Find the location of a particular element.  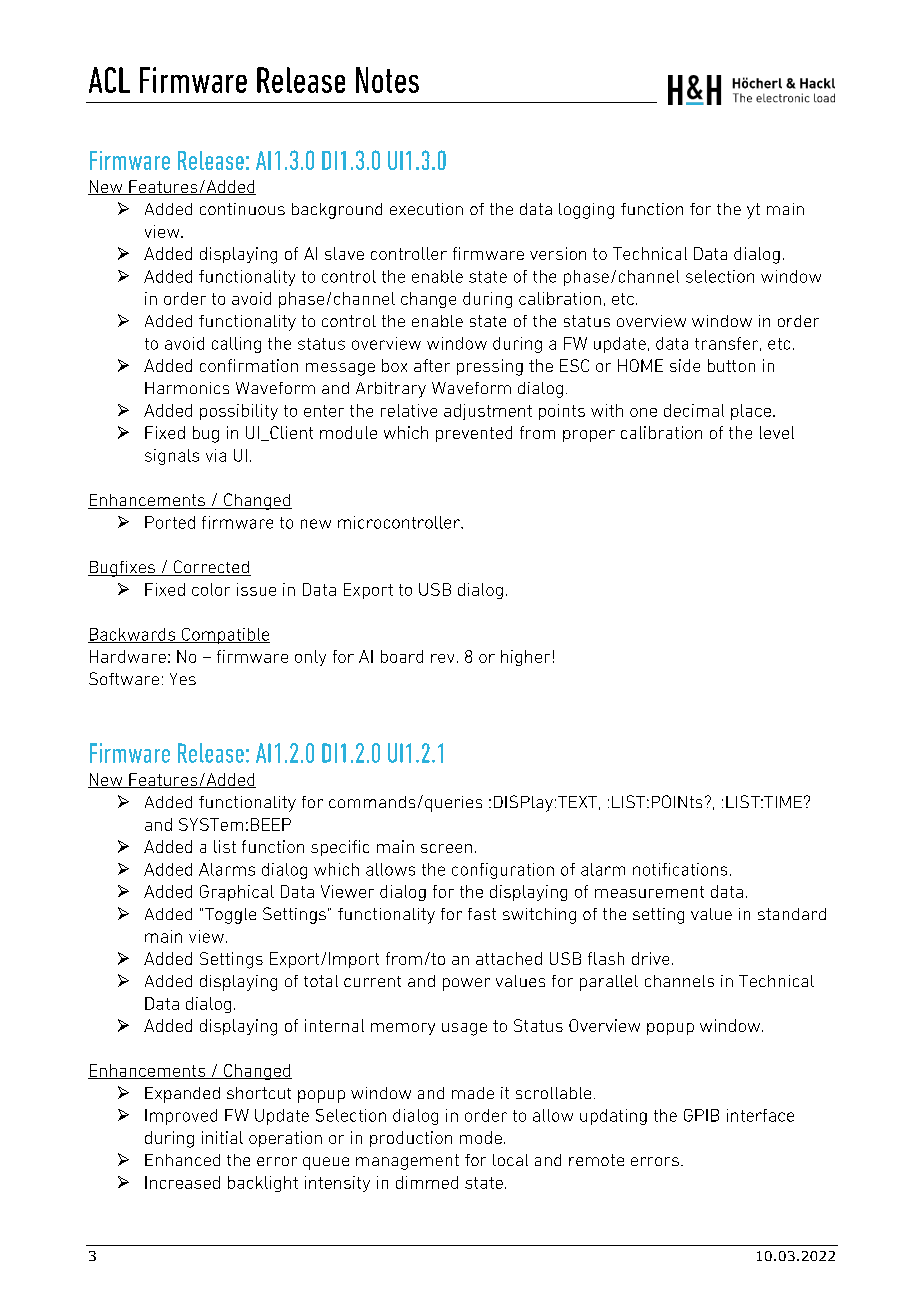

higher is located at coordinates (525, 658).
